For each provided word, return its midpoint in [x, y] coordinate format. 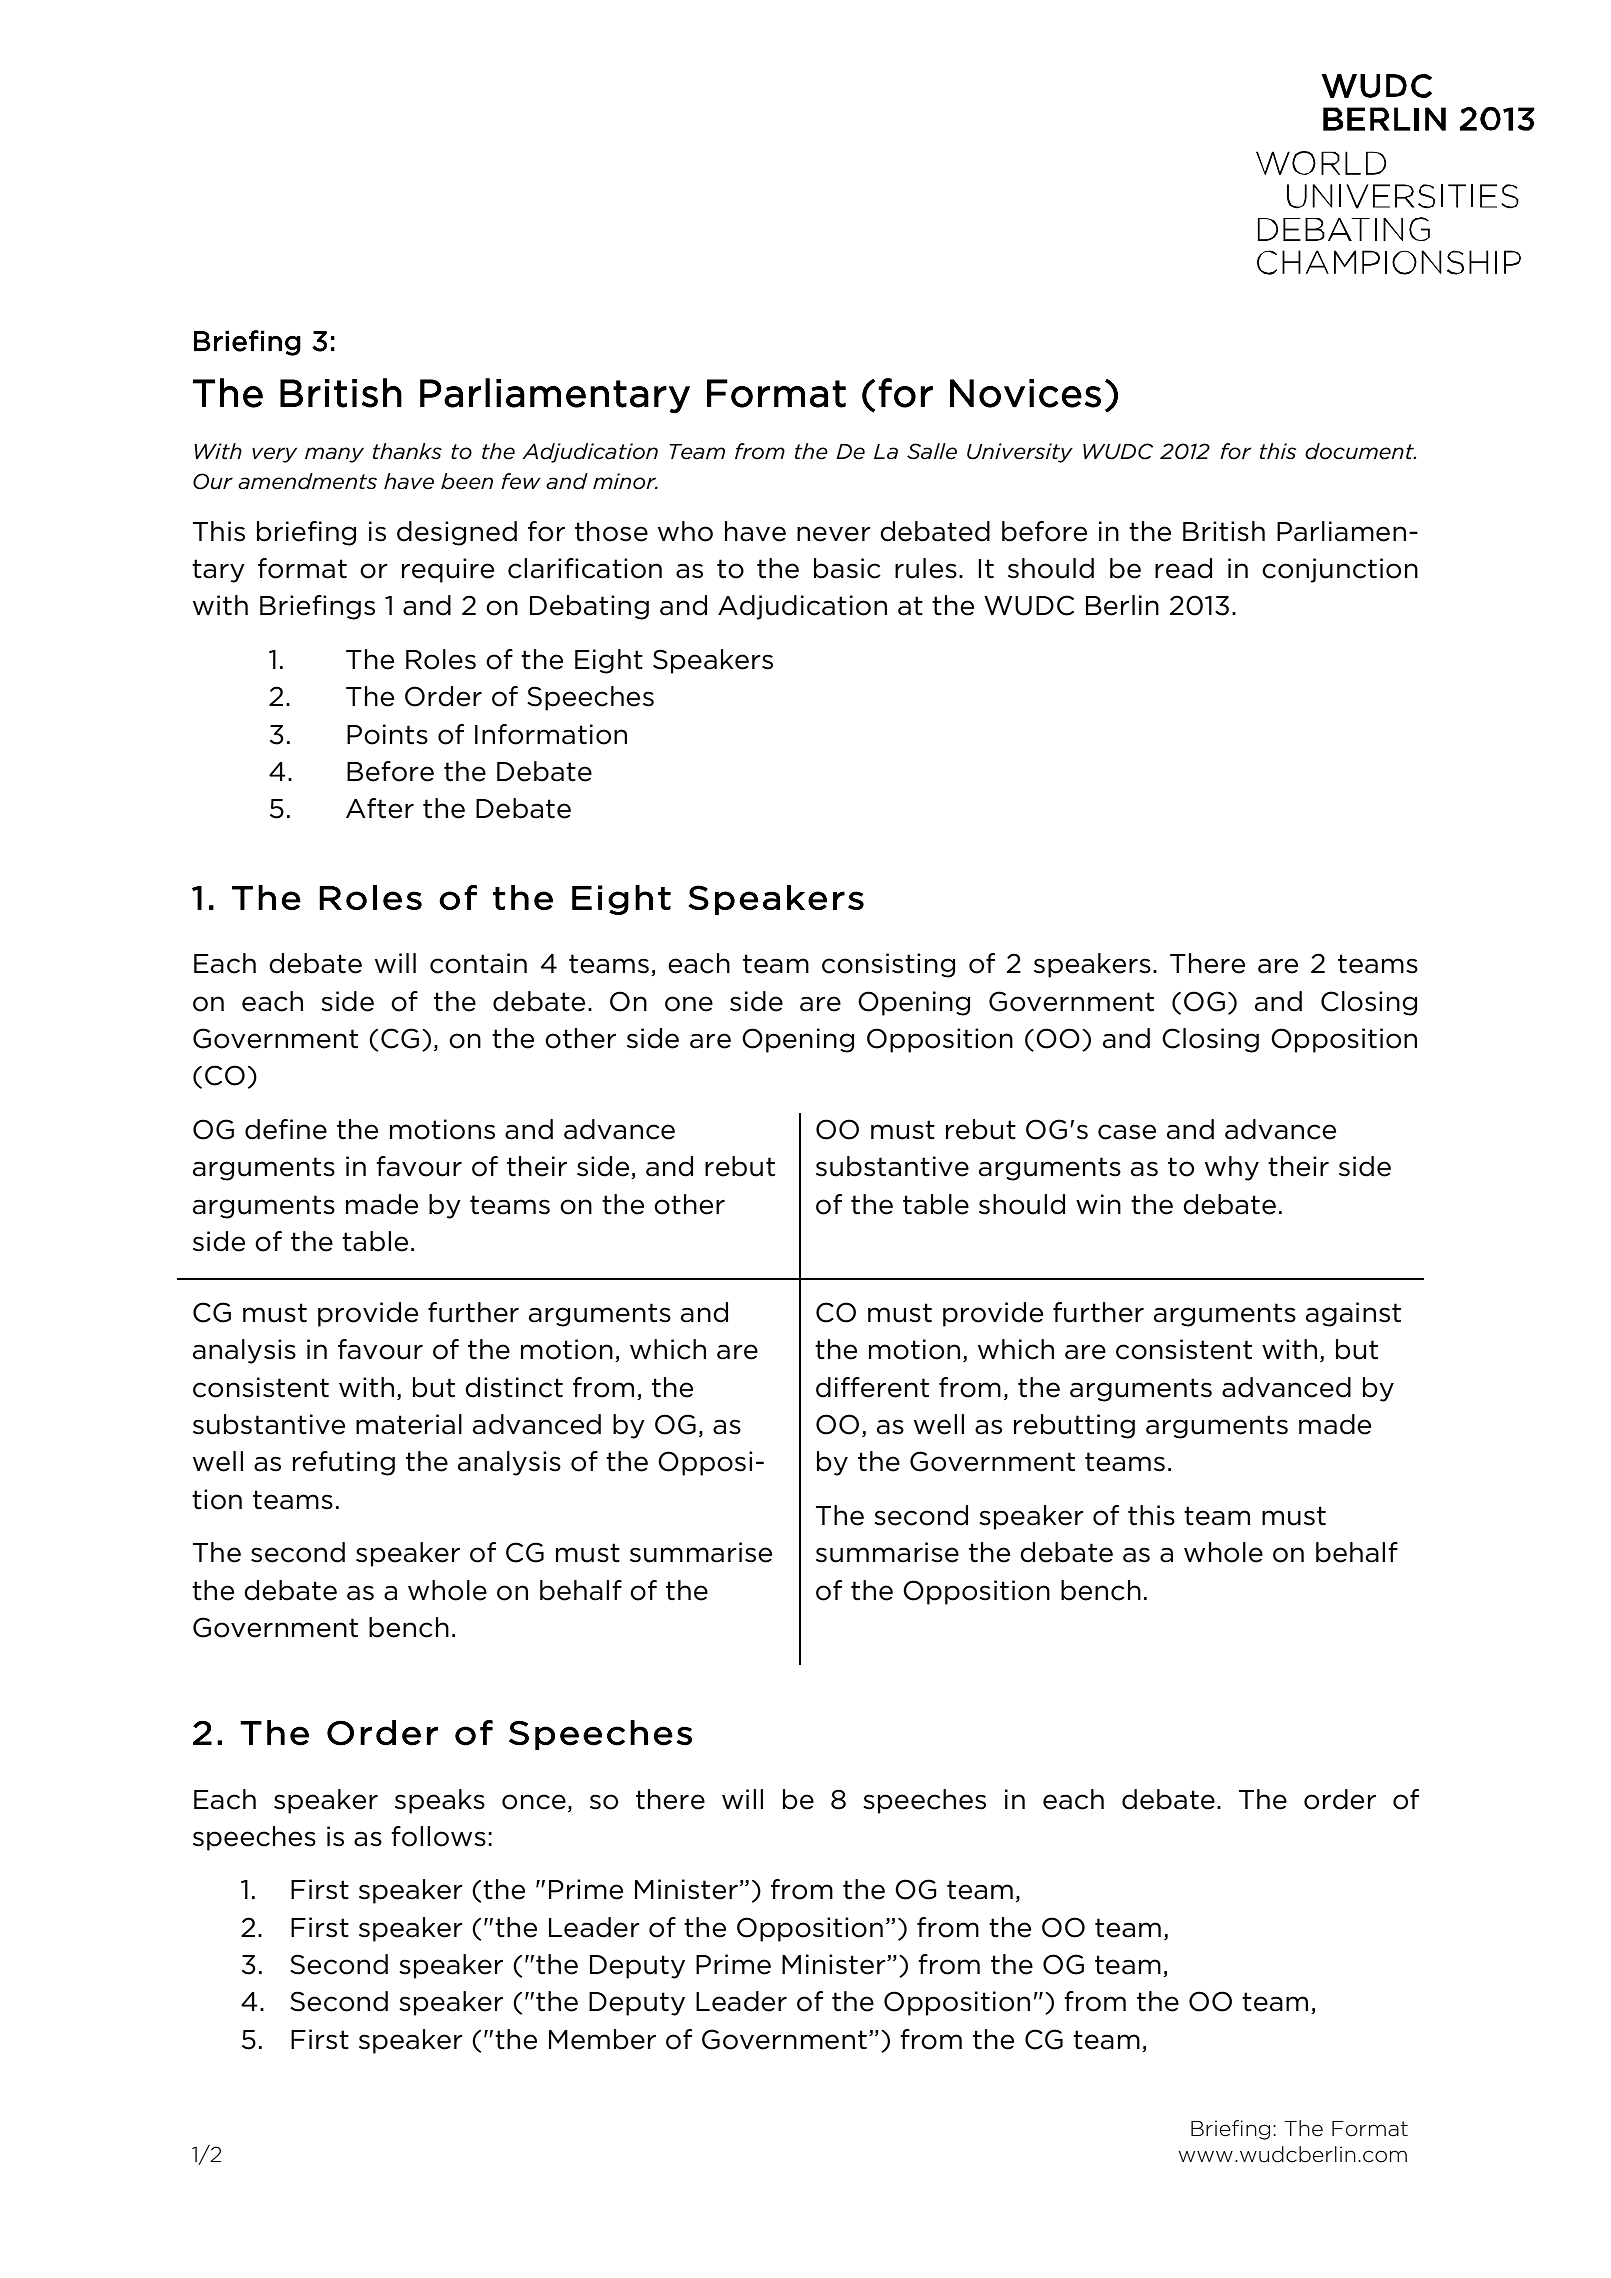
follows [438, 1836]
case [1127, 1132]
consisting [888, 965]
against [1353, 1314]
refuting [344, 1463]
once [534, 1802]
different [872, 1387]
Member [602, 2039]
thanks [407, 451]
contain [478, 963]
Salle [932, 451]
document [1360, 451]
